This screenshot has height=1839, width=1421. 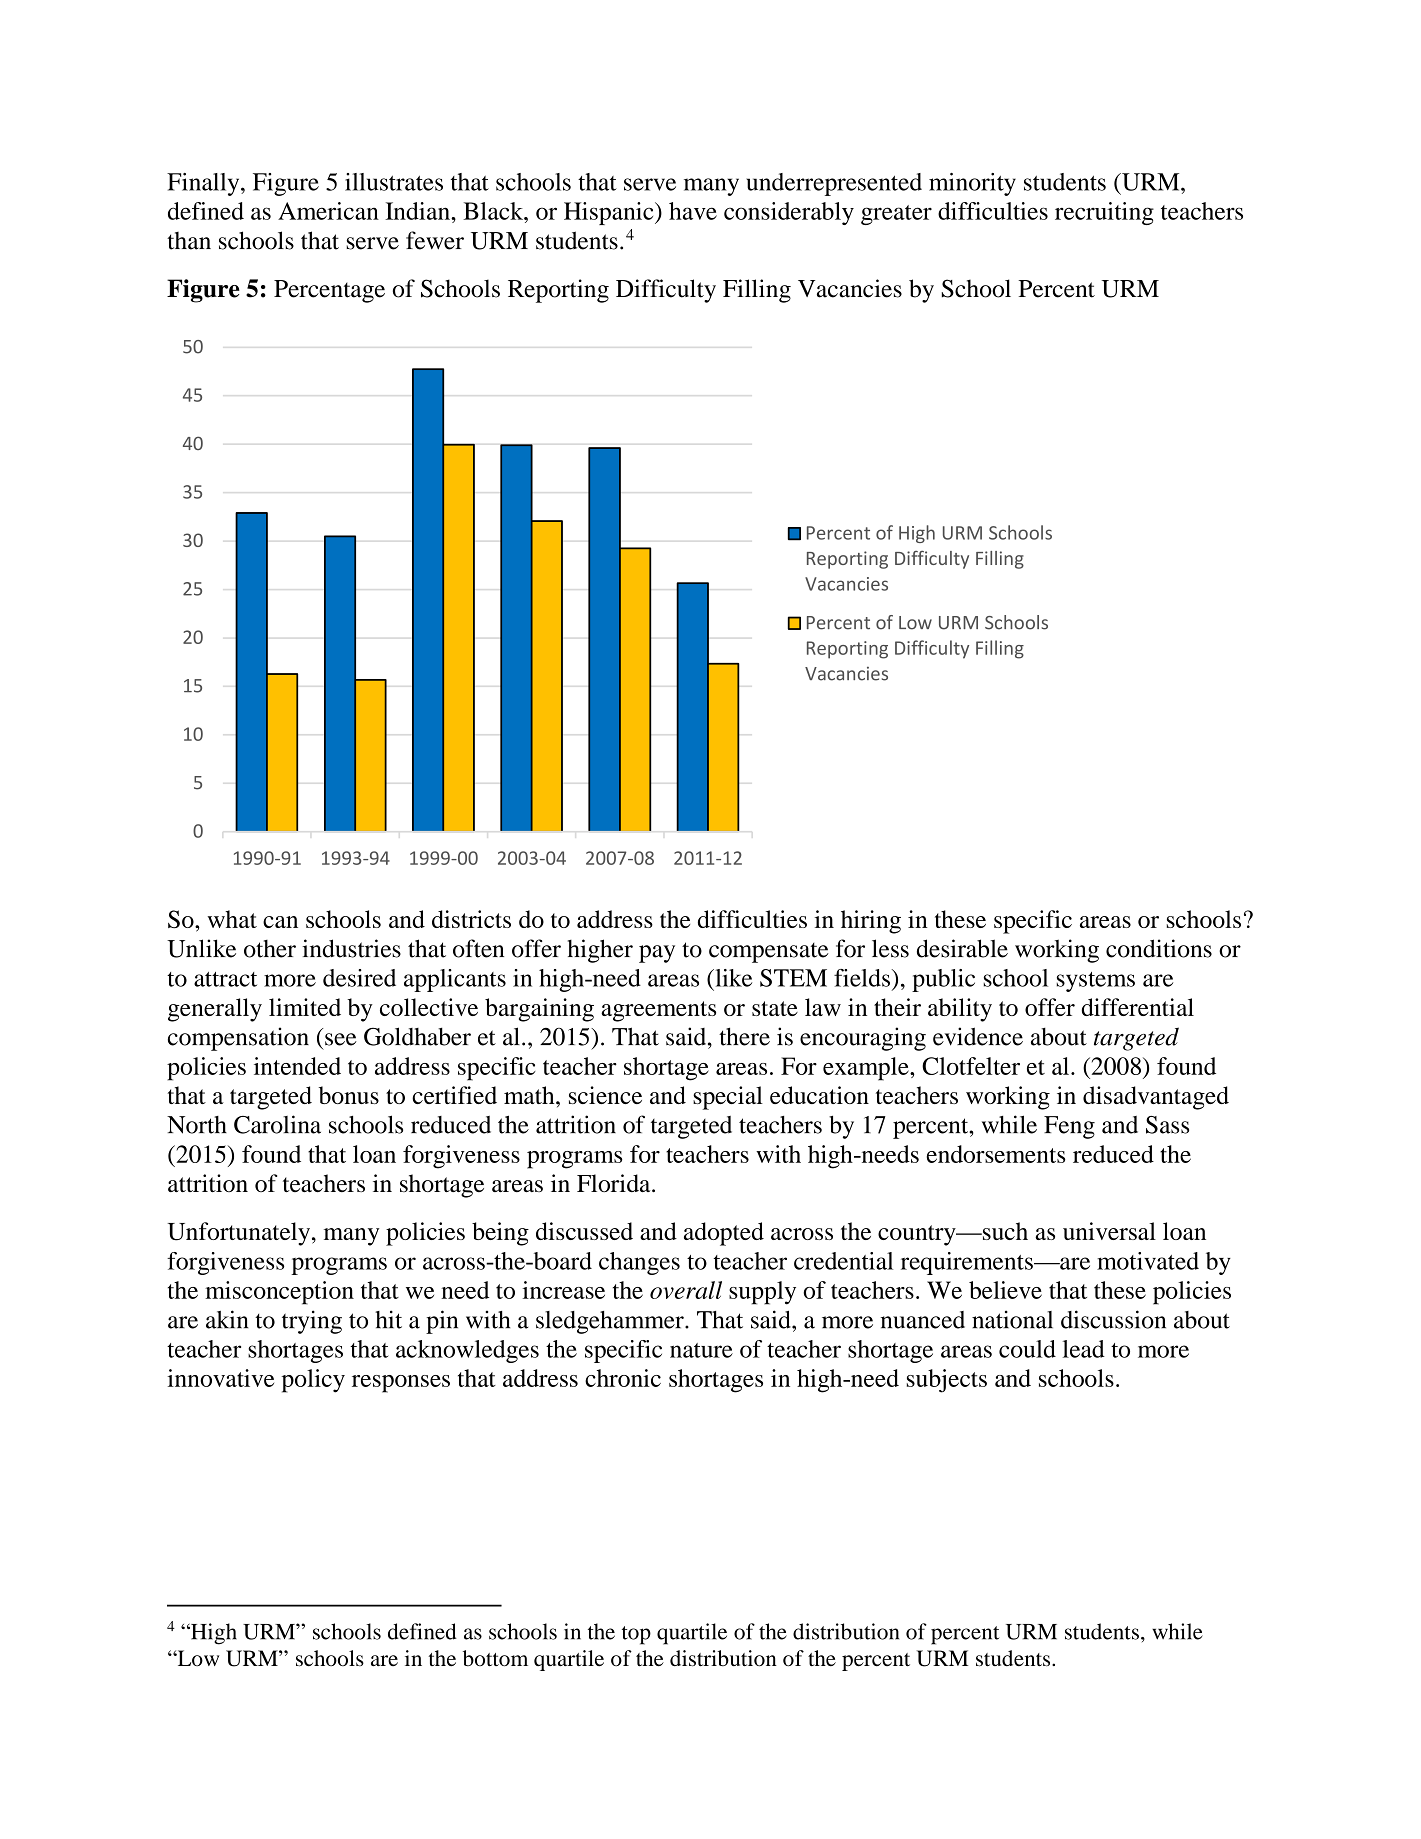 What do you see at coordinates (657, 954) in the screenshot?
I see `pay` at bounding box center [657, 954].
